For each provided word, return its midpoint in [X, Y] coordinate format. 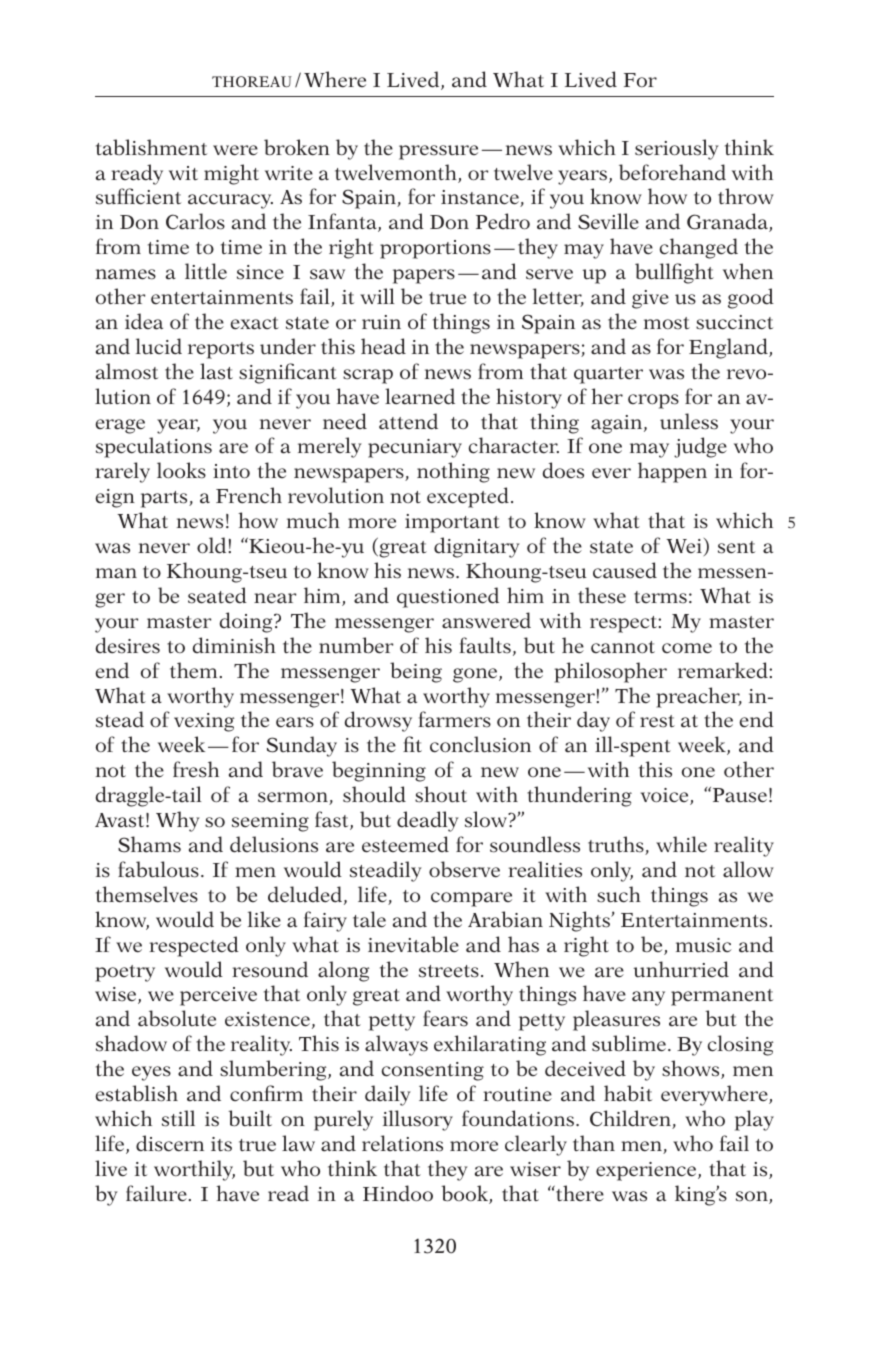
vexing [204, 722]
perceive [218, 996]
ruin [381, 322]
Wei [684, 546]
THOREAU [252, 81]
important [452, 523]
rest [657, 721]
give [650, 299]
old [213, 545]
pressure [438, 152]
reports [221, 350]
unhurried [681, 969]
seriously [677, 149]
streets [449, 971]
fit [412, 744]
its [221, 1144]
